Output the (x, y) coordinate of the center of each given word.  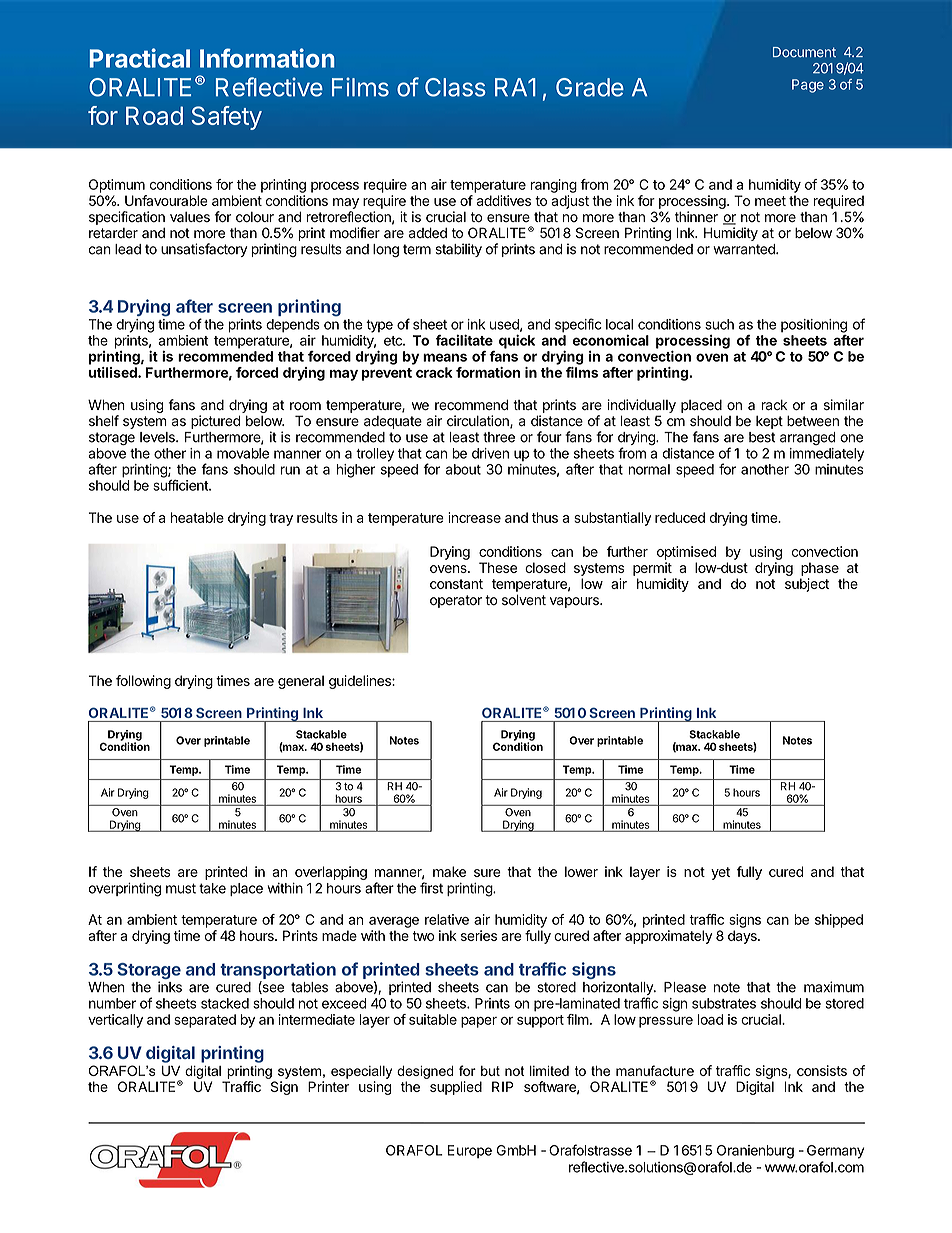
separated (205, 1021)
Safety (227, 118)
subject (807, 585)
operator (456, 601)
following (143, 682)
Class (455, 87)
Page (808, 86)
